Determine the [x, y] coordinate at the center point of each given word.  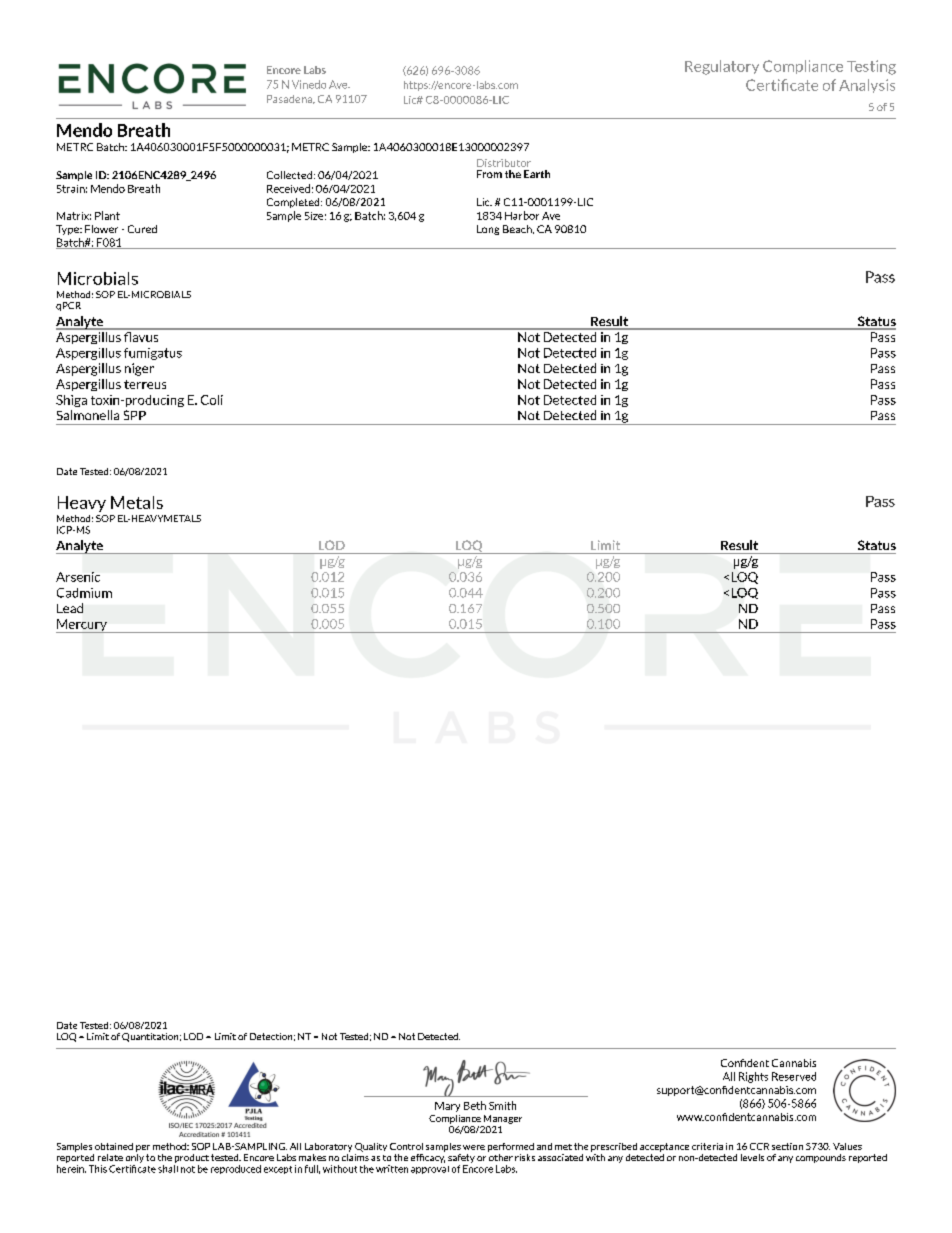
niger [139, 369]
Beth [475, 1105]
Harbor [522, 215]
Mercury [82, 626]
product [192, 1158]
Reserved [794, 1076]
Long [488, 230]
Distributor [504, 163]
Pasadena [291, 99]
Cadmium [84, 593]
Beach [518, 229]
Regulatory [722, 67]
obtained [114, 1146]
